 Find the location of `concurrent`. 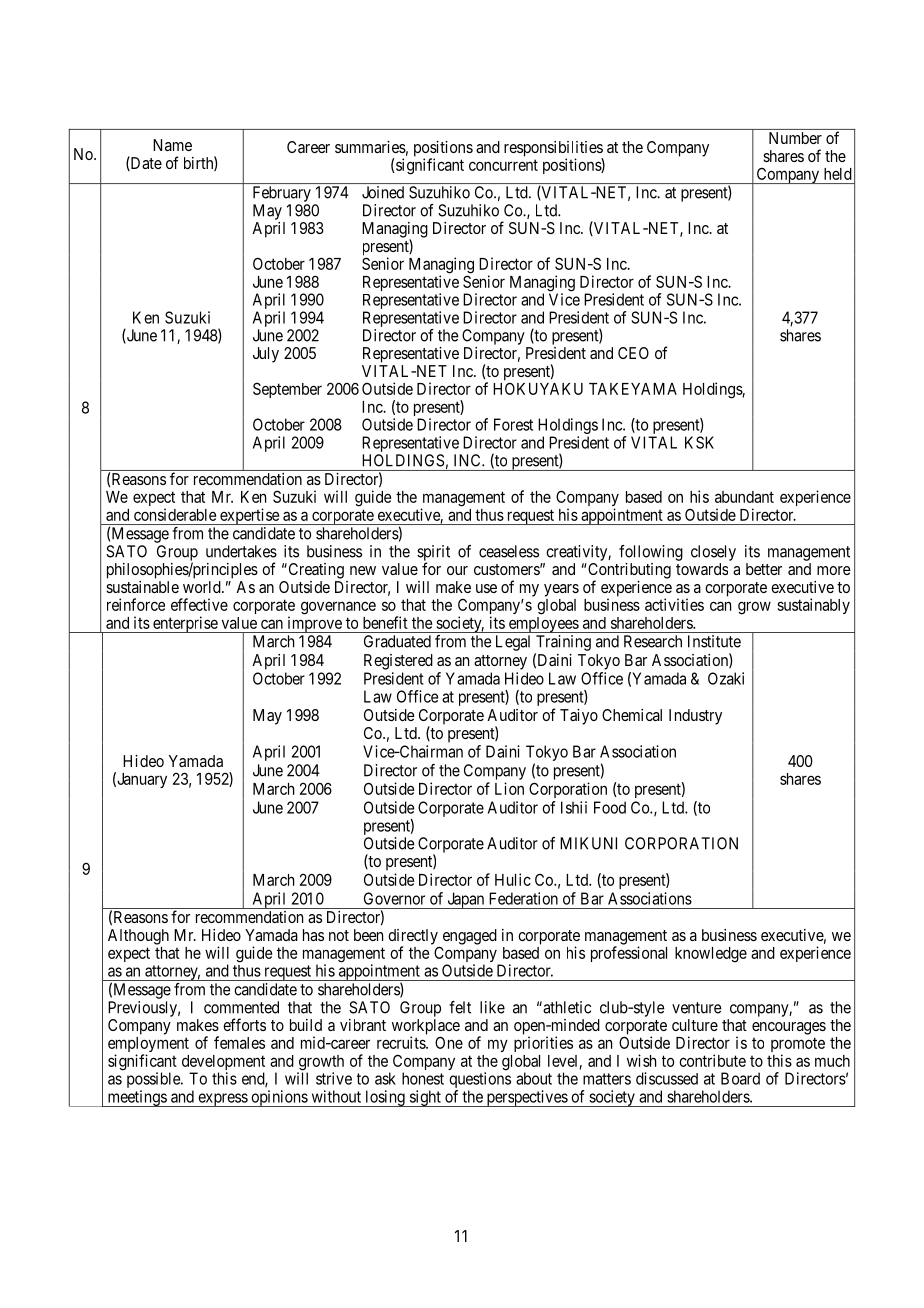

concurrent is located at coordinates (503, 165).
